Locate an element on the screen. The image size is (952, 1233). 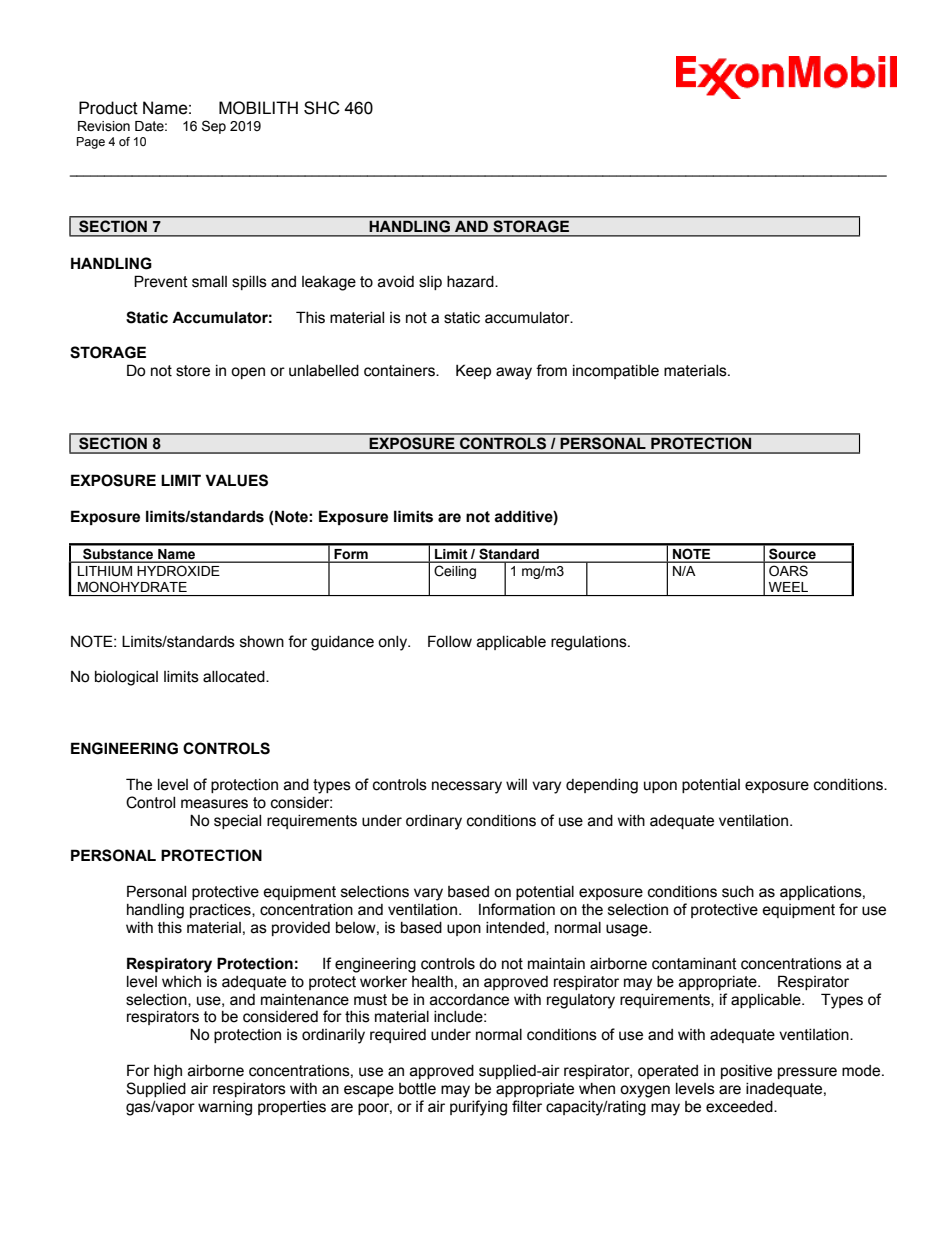
SHC is located at coordinates (322, 108).
